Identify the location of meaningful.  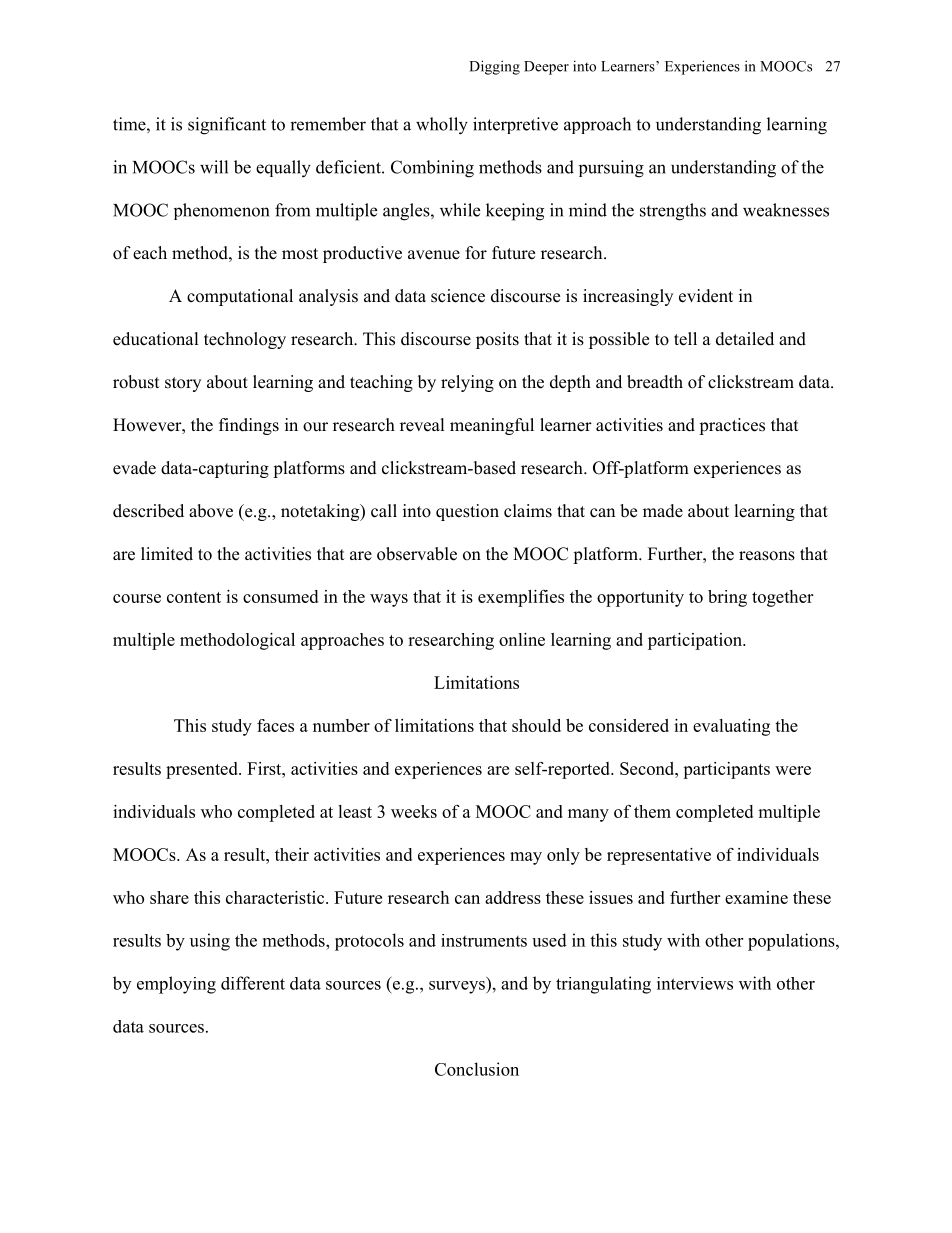
(492, 426).
